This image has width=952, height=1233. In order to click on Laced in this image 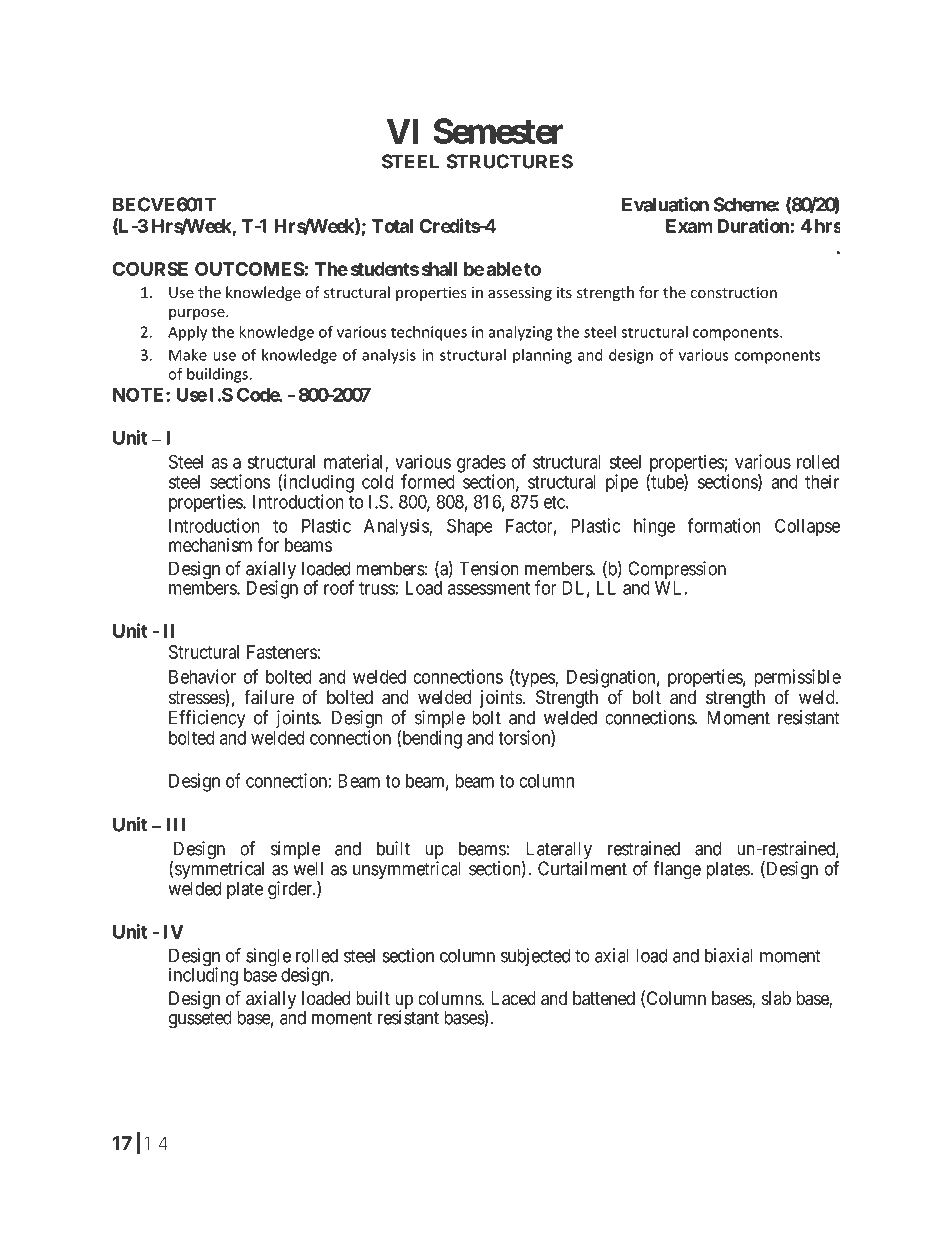, I will do `click(513, 998)`.
